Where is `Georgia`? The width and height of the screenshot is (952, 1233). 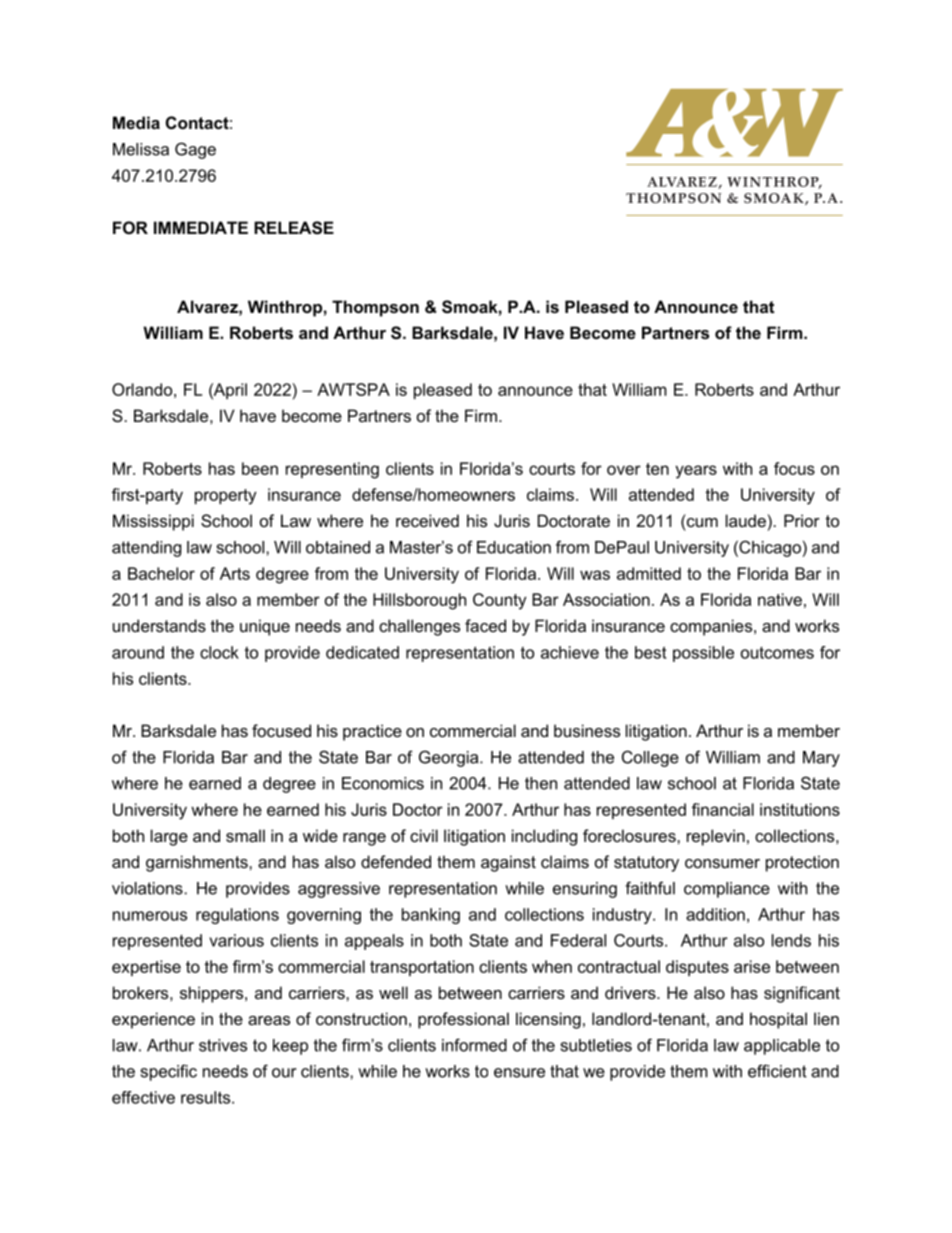 Georgia is located at coordinates (450, 758).
